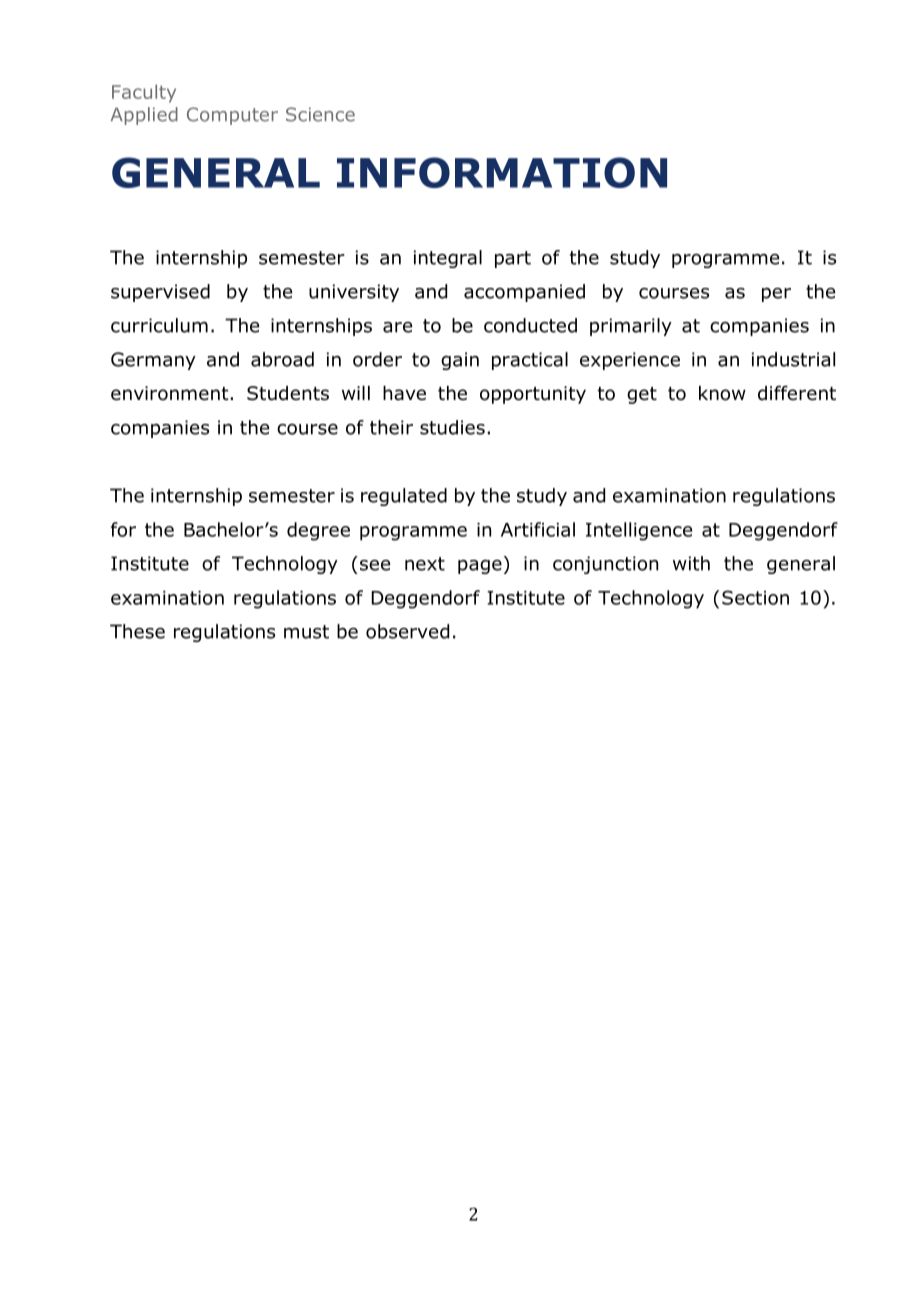  I want to click on primarily, so click(631, 327).
